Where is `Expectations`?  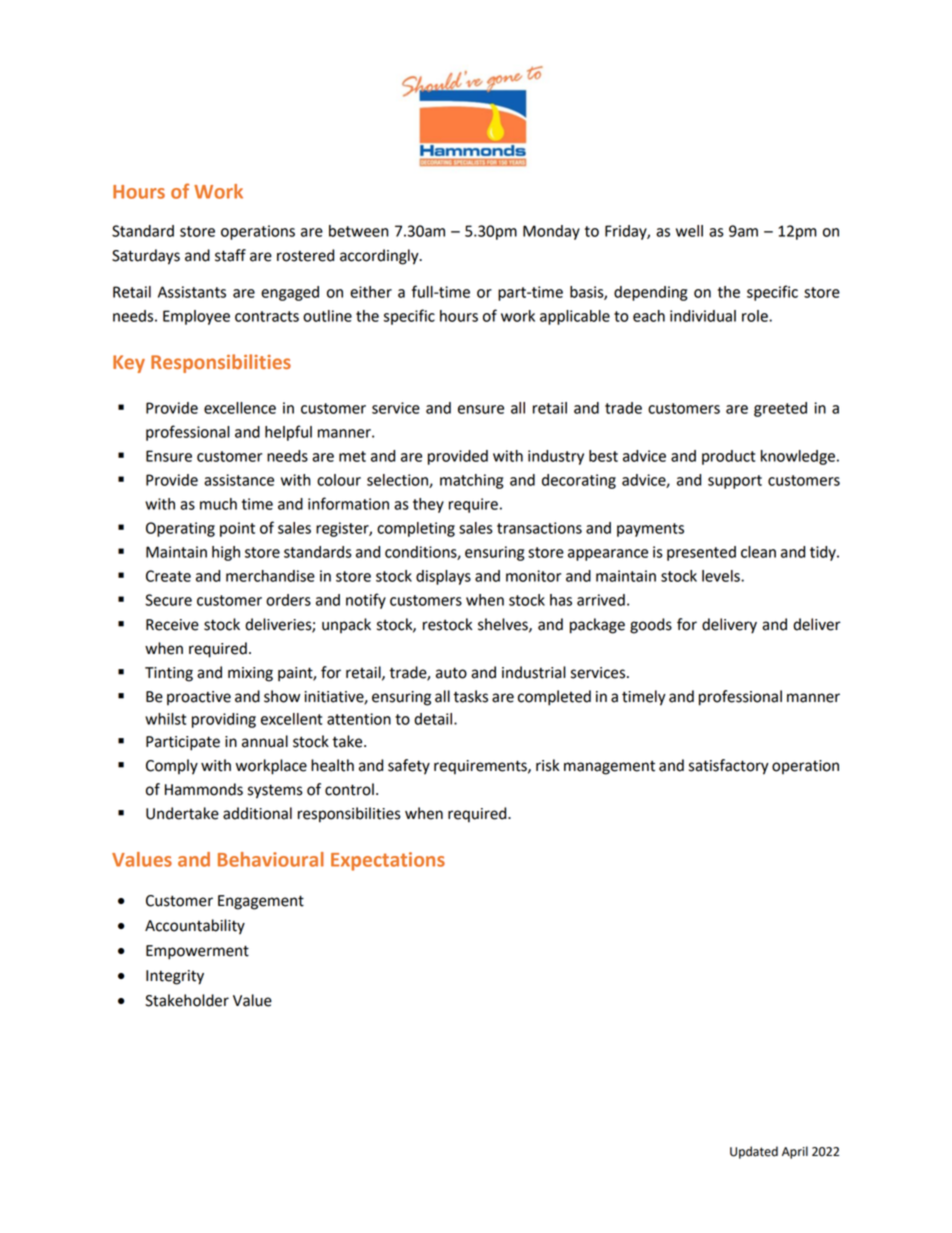 Expectations is located at coordinates (388, 861).
